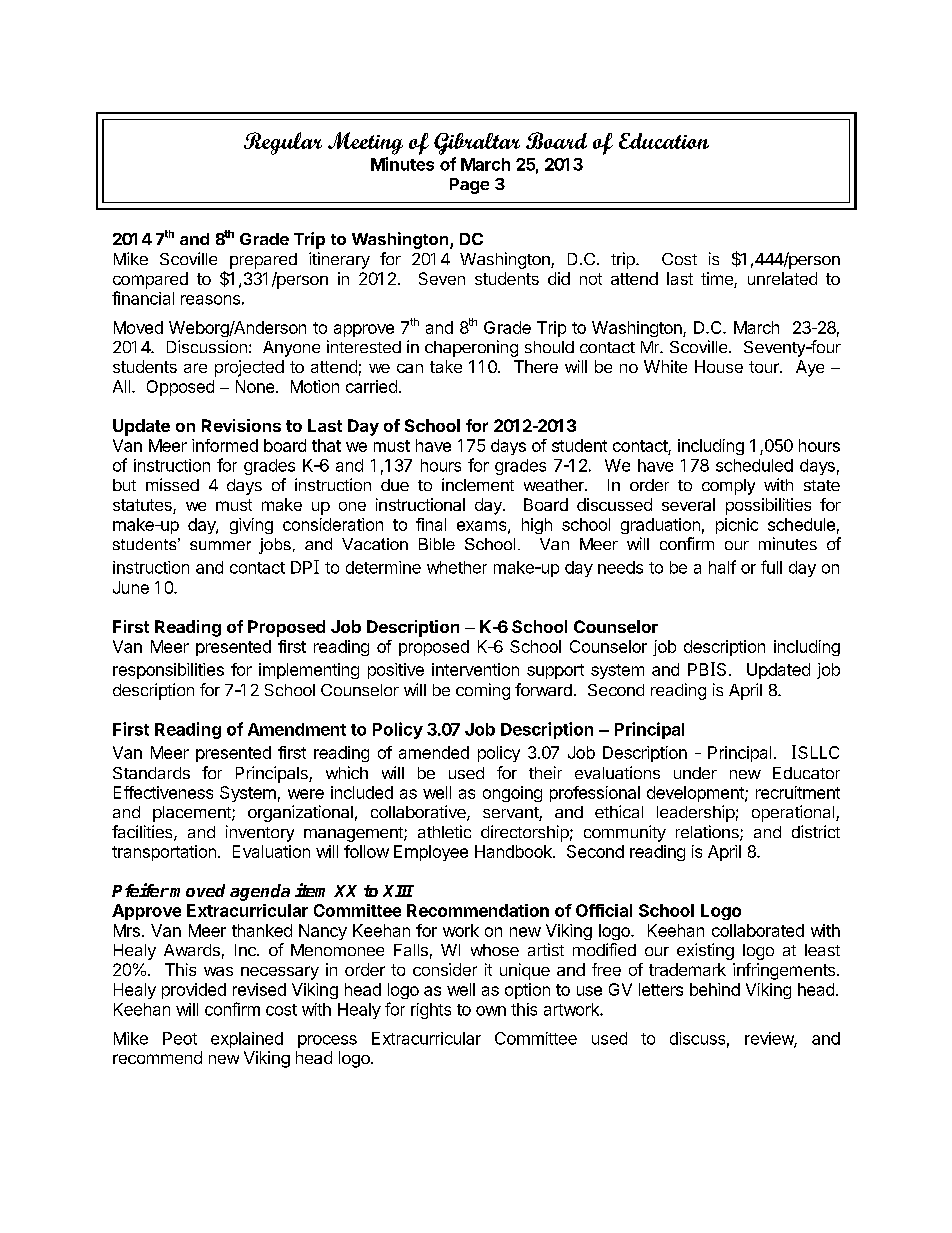 The width and height of the document is (952, 1233). I want to click on behind, so click(715, 989).
